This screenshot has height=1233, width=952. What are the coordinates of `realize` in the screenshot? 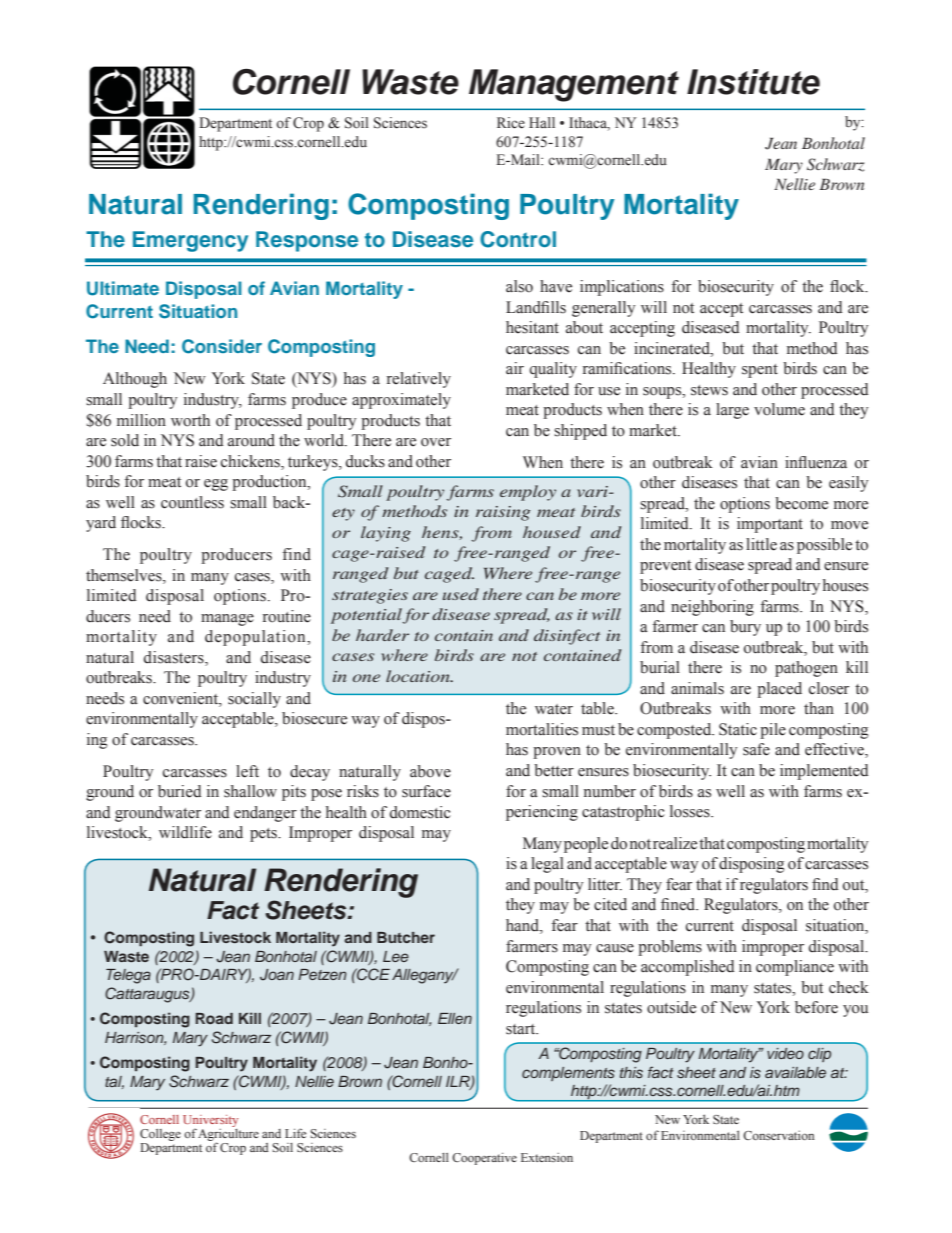 It's located at (675, 843).
